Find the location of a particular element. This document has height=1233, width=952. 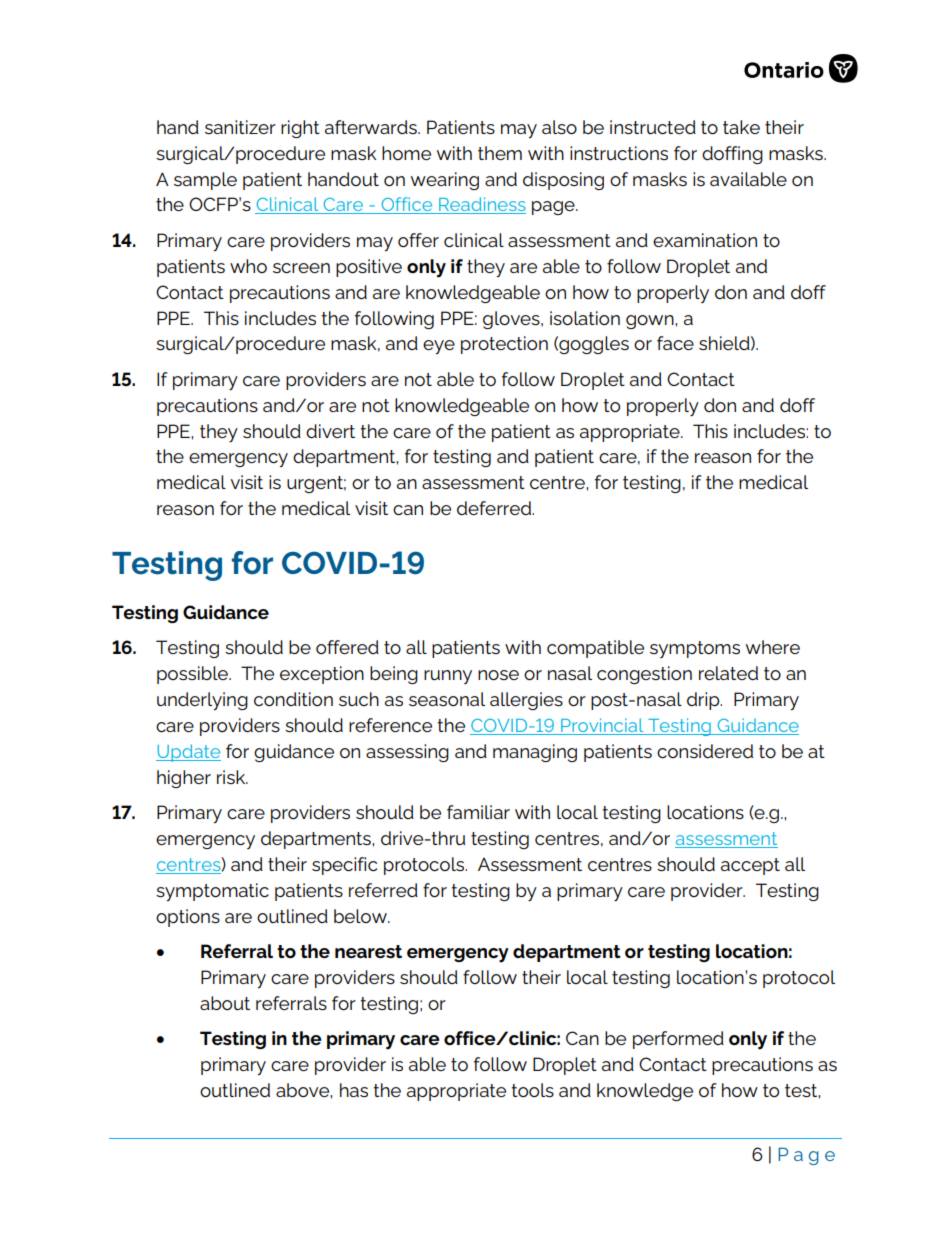

tools is located at coordinates (532, 1090).
